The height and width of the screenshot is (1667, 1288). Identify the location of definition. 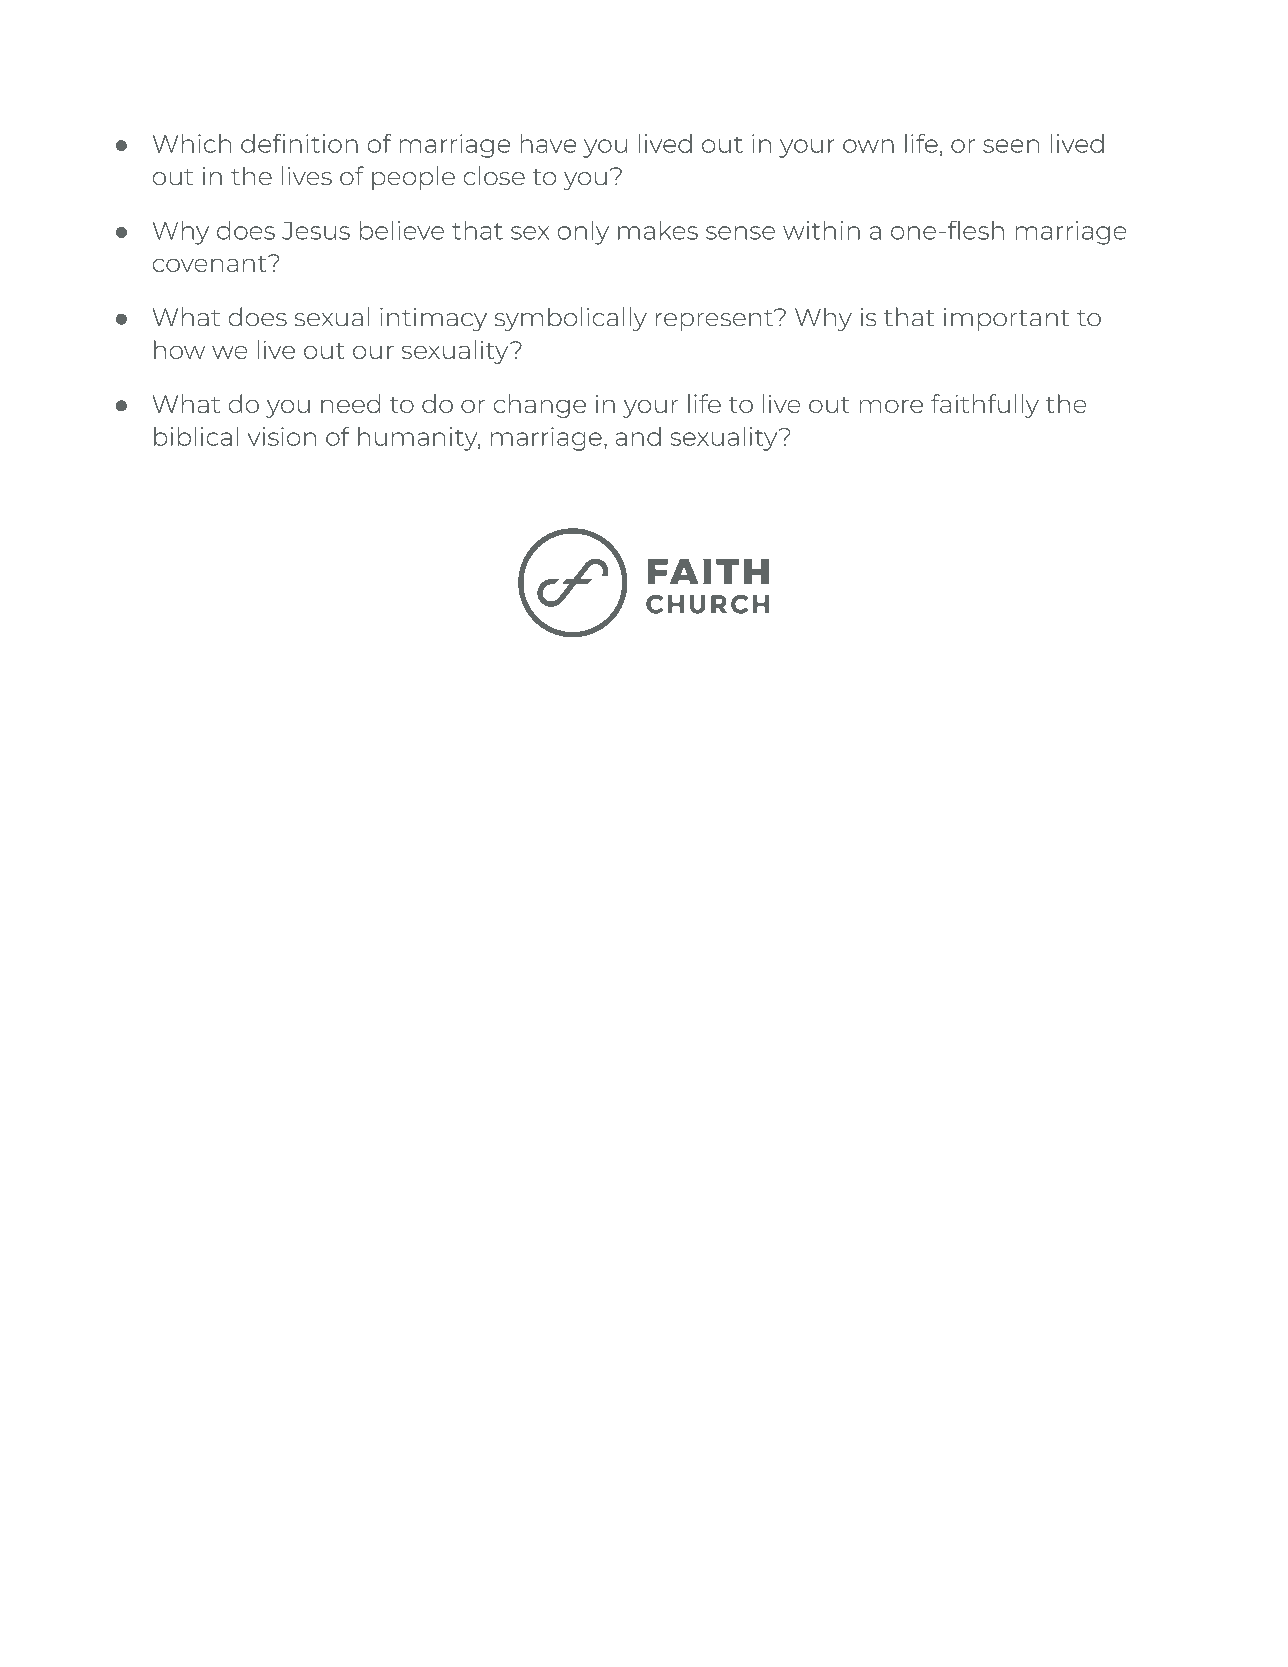
(299, 143).
